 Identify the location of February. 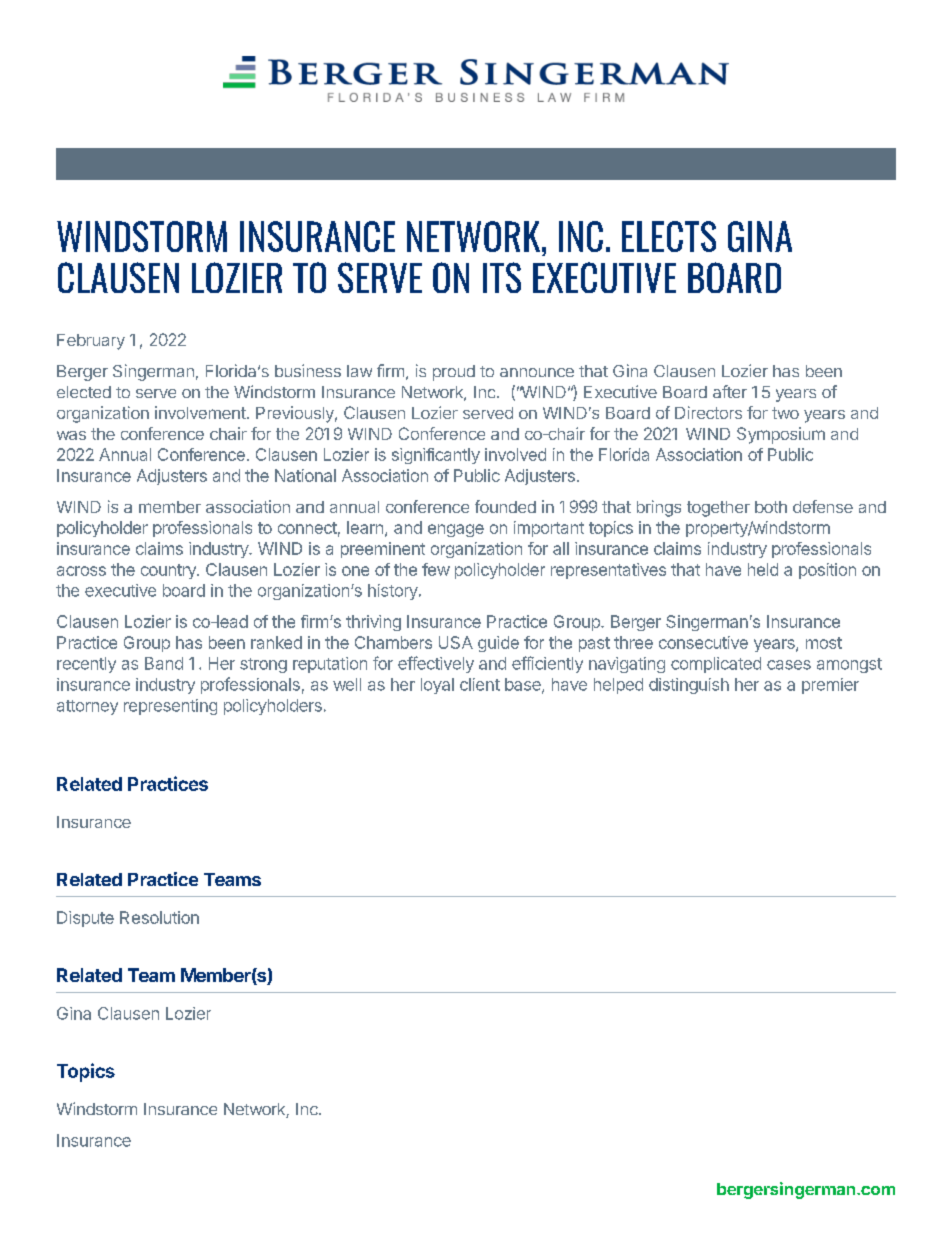
(91, 342).
